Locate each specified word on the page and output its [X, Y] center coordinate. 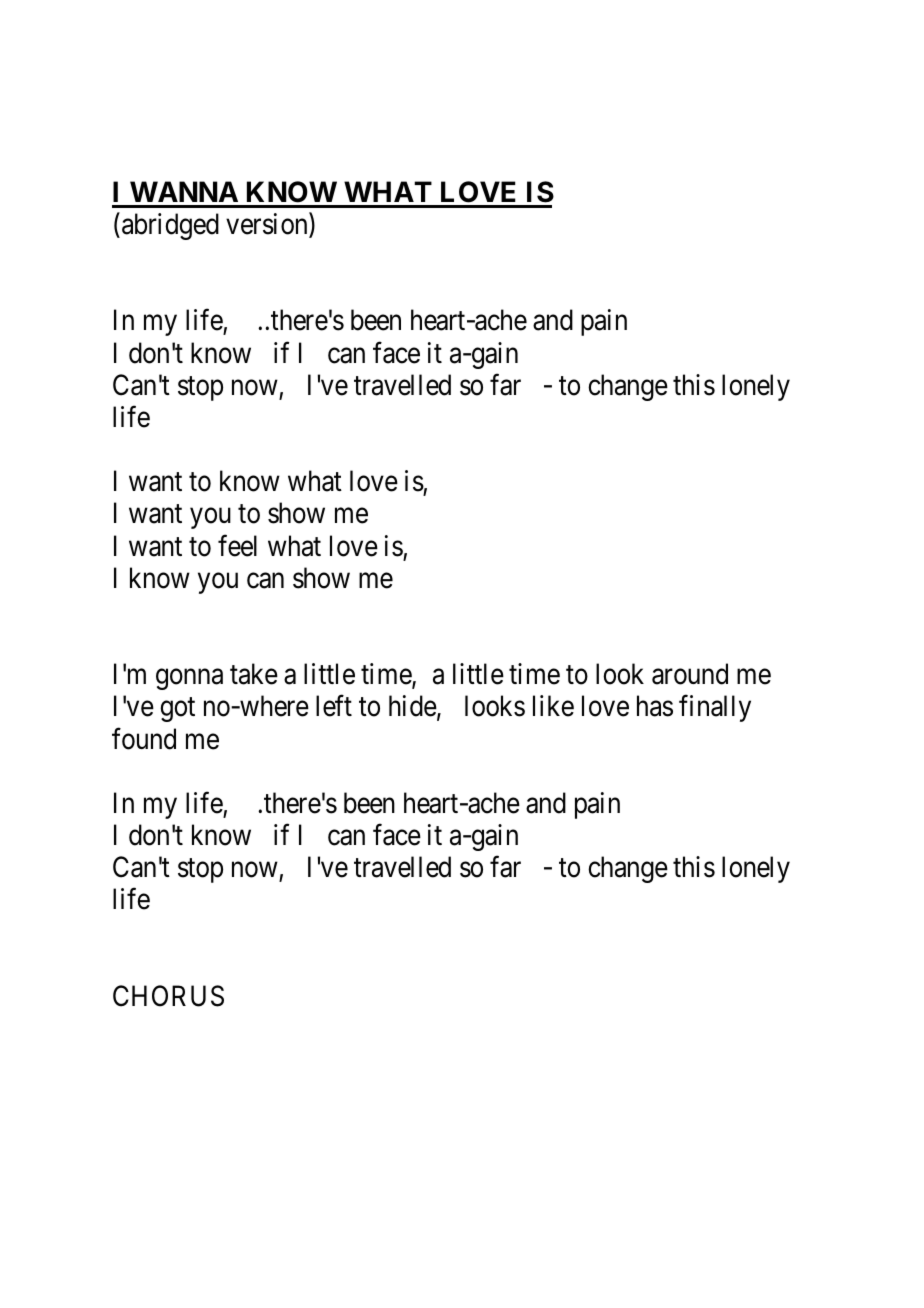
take [254, 674]
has [655, 706]
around [690, 674]
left [334, 706]
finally [715, 708]
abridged [170, 226]
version [268, 225]
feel [237, 545]
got [177, 710]
